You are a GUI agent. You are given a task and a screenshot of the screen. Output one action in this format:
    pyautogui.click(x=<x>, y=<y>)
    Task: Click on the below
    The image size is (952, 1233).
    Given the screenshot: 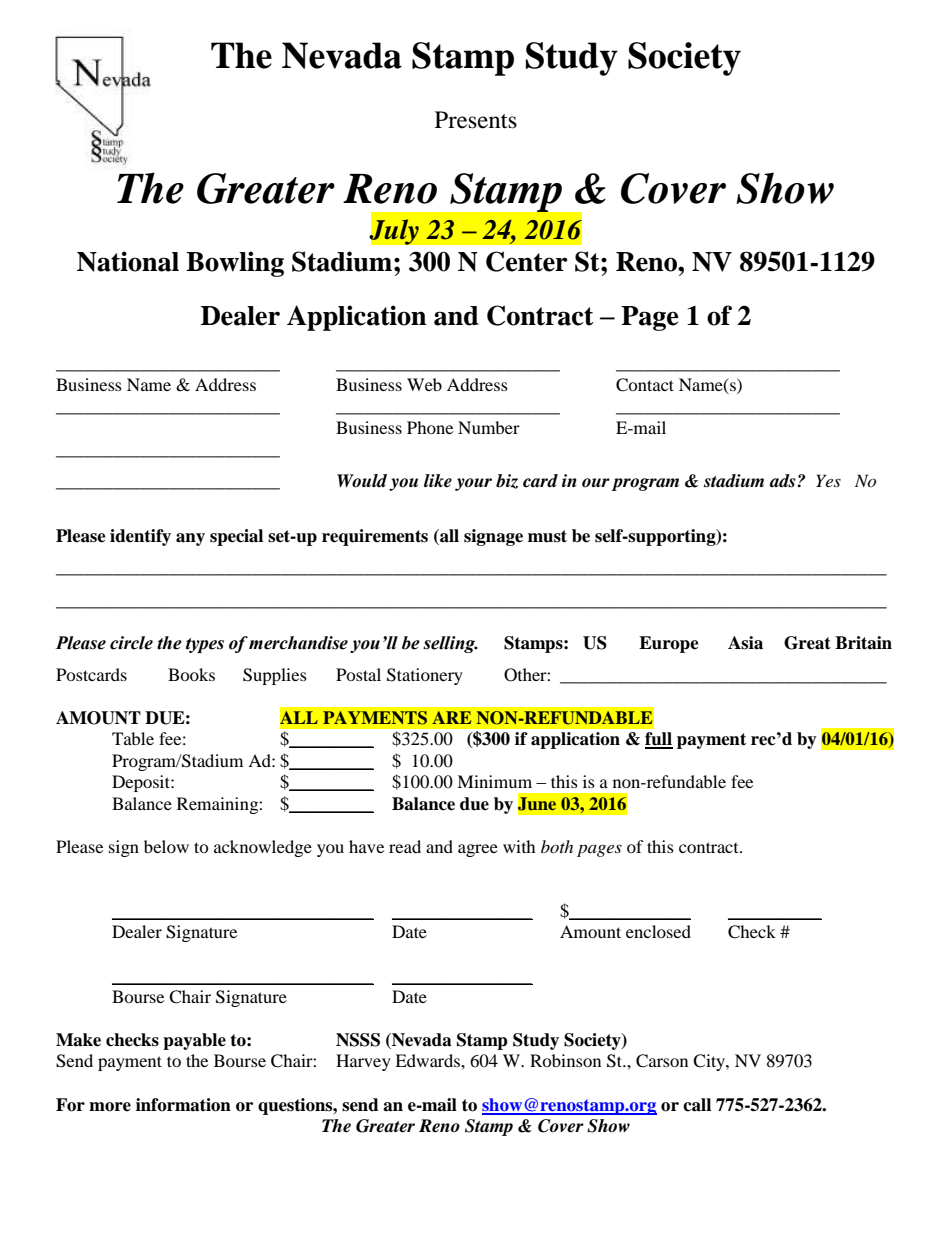 What is the action you would take?
    pyautogui.click(x=166, y=846)
